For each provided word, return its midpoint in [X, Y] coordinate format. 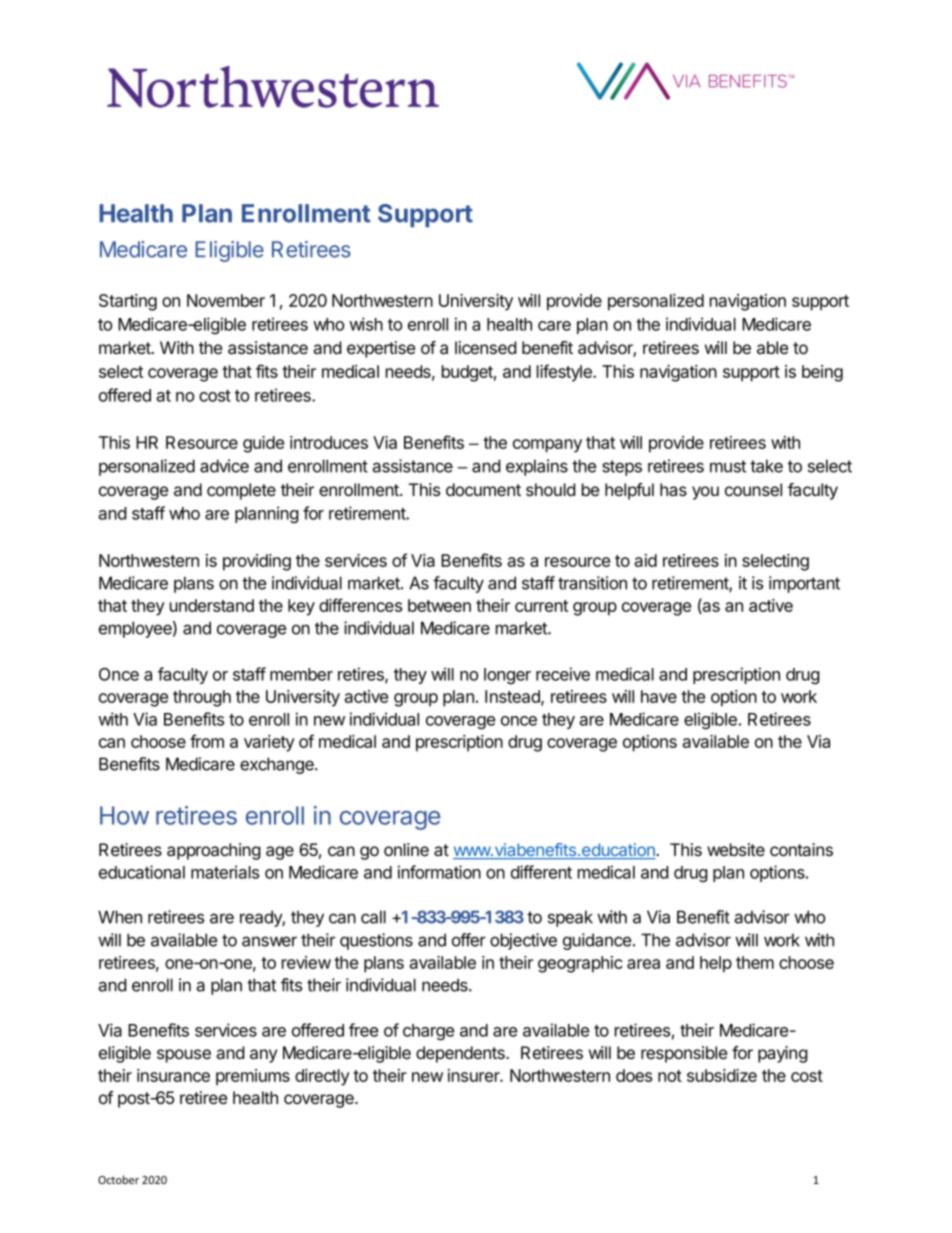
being [822, 373]
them [755, 962]
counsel [753, 489]
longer [507, 676]
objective [523, 941]
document [483, 489]
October [118, 1179]
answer [269, 941]
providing [257, 562]
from [207, 741]
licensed [485, 347]
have [659, 696]
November [226, 300]
